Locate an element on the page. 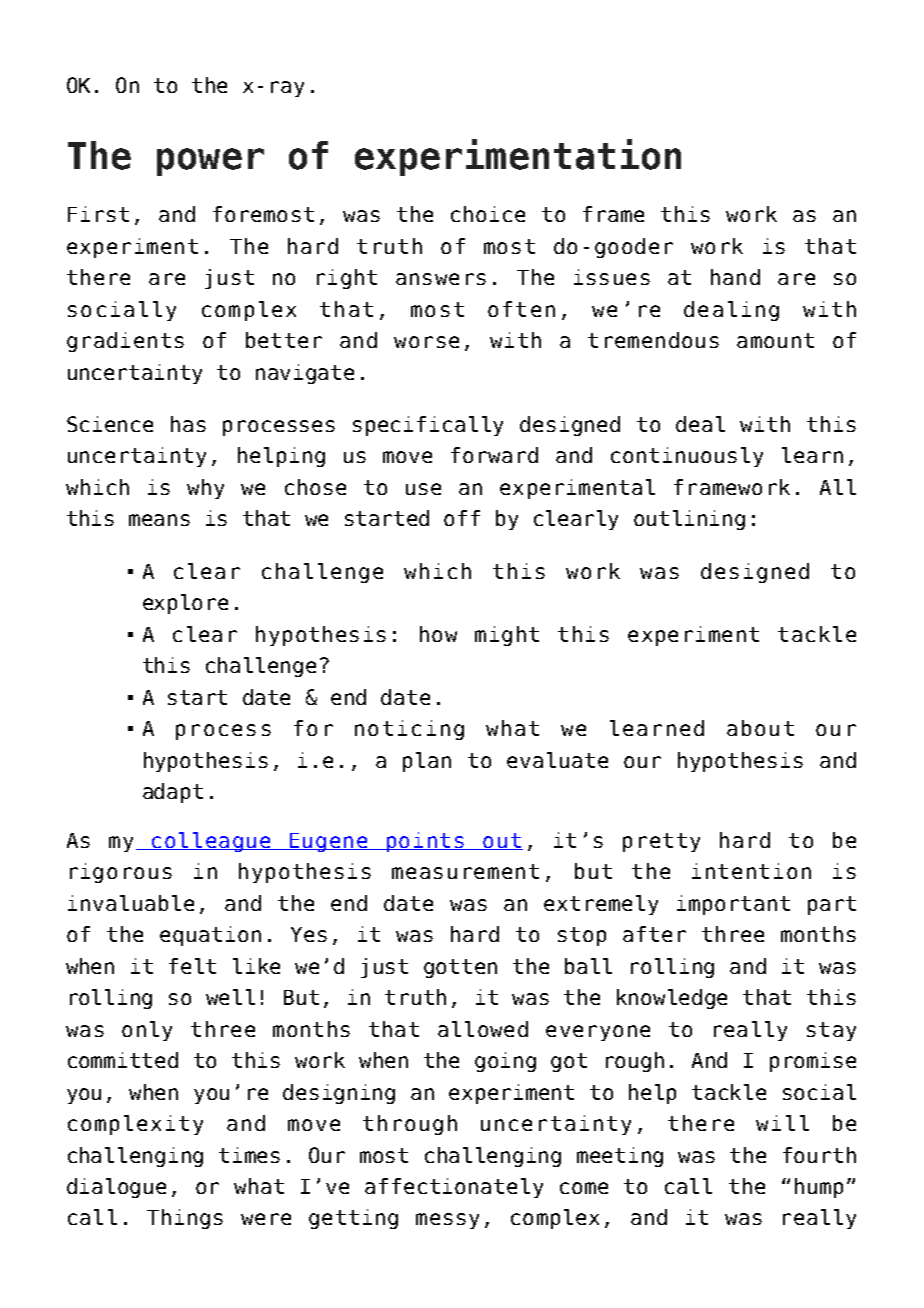 The width and height of the document is (924, 1308). power is located at coordinates (210, 162).
